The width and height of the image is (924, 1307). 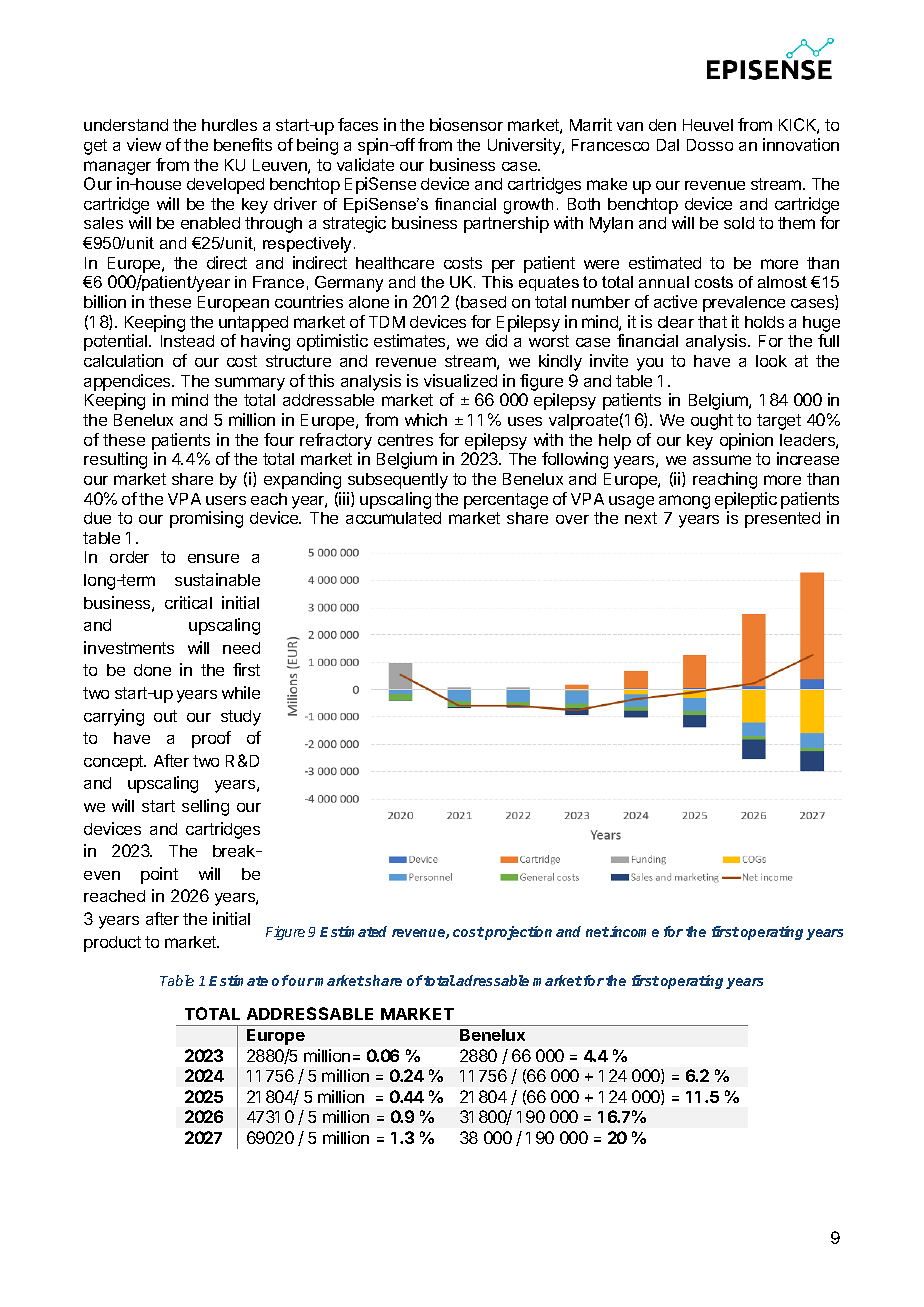 I want to click on income, so click(x=634, y=931).
